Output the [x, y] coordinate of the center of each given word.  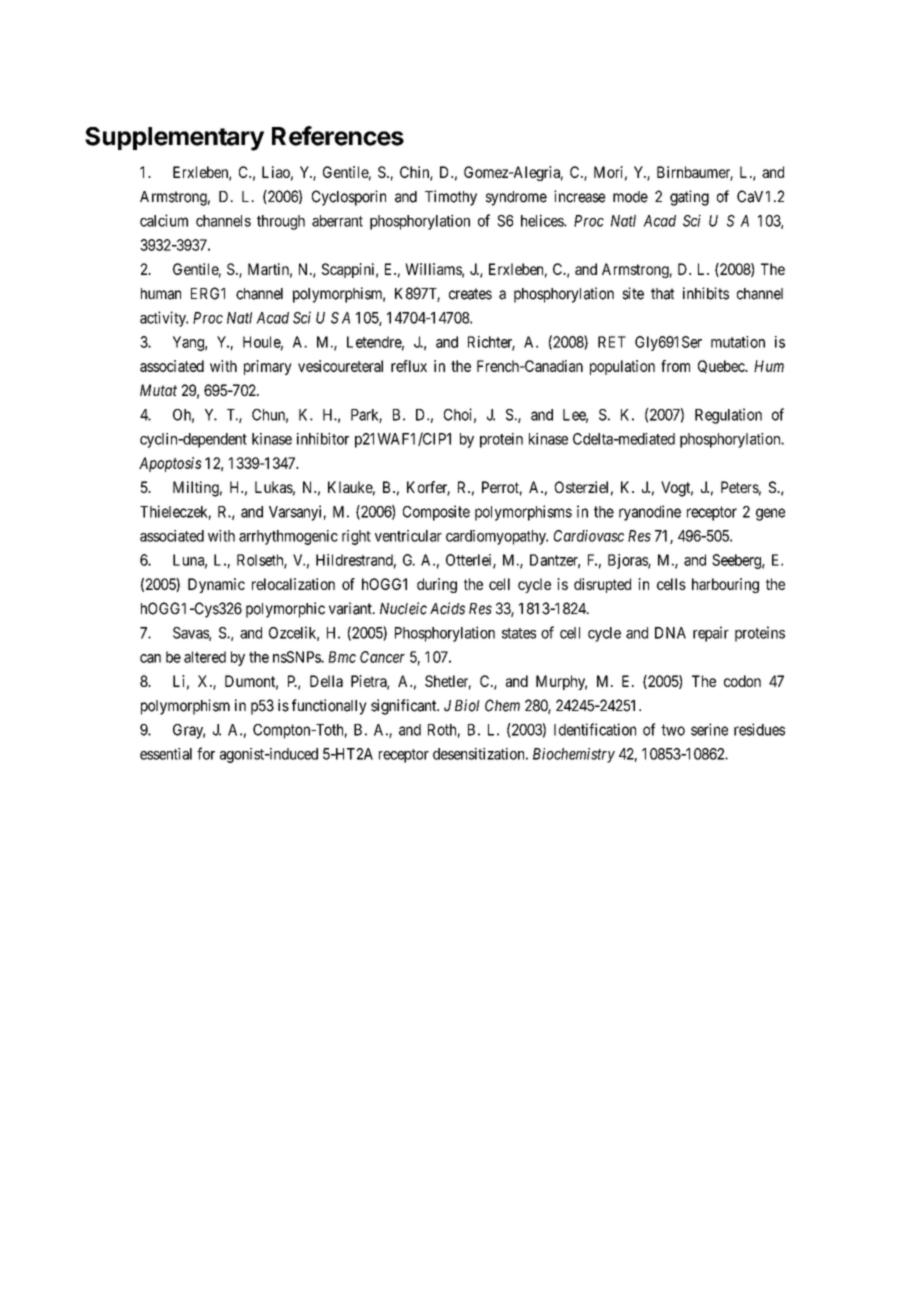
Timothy [451, 198]
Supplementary [174, 139]
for [206, 753]
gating [689, 198]
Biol [467, 705]
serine [709, 729]
